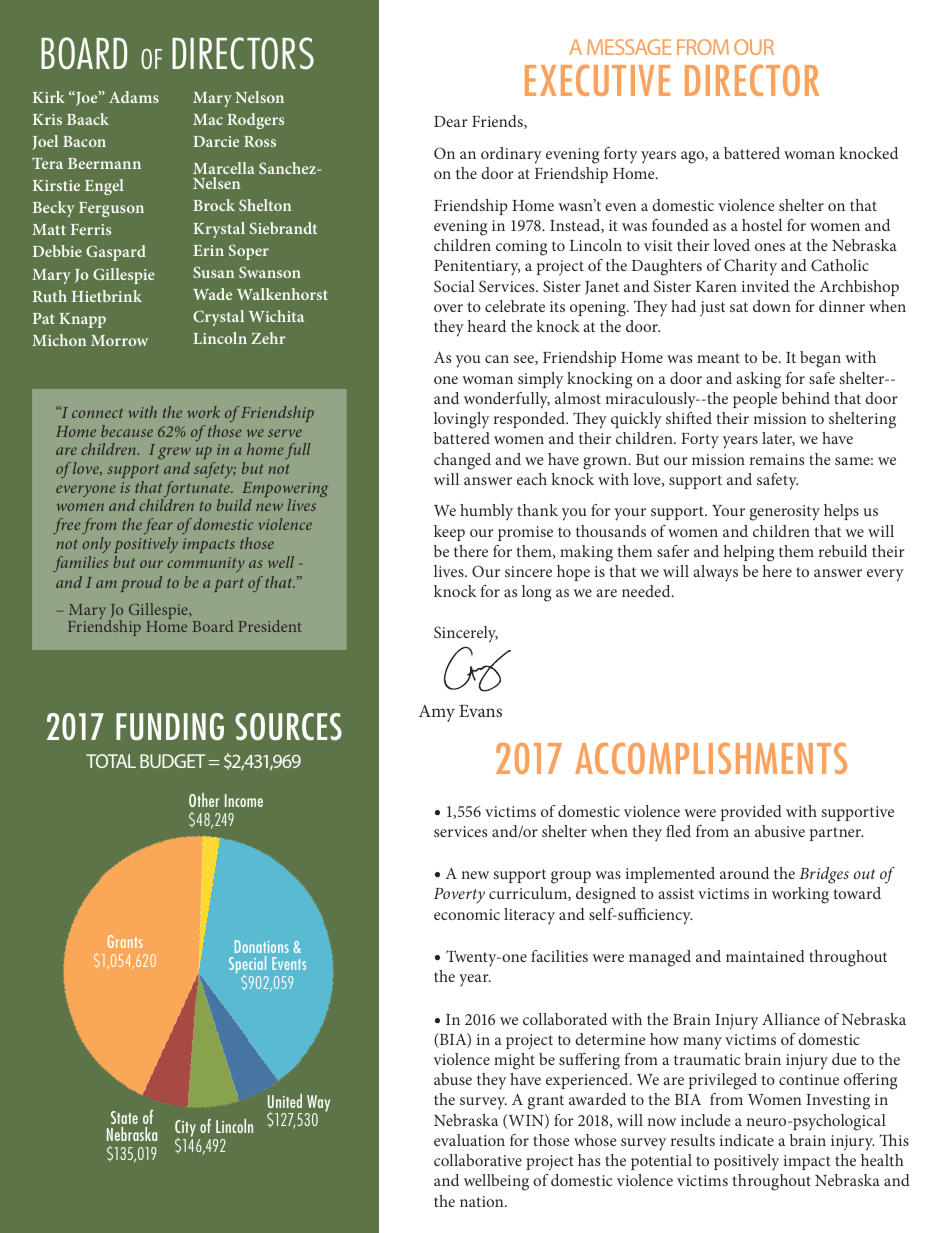 The height and width of the screenshot is (1233, 952). What do you see at coordinates (204, 800) in the screenshot?
I see `Other` at bounding box center [204, 800].
